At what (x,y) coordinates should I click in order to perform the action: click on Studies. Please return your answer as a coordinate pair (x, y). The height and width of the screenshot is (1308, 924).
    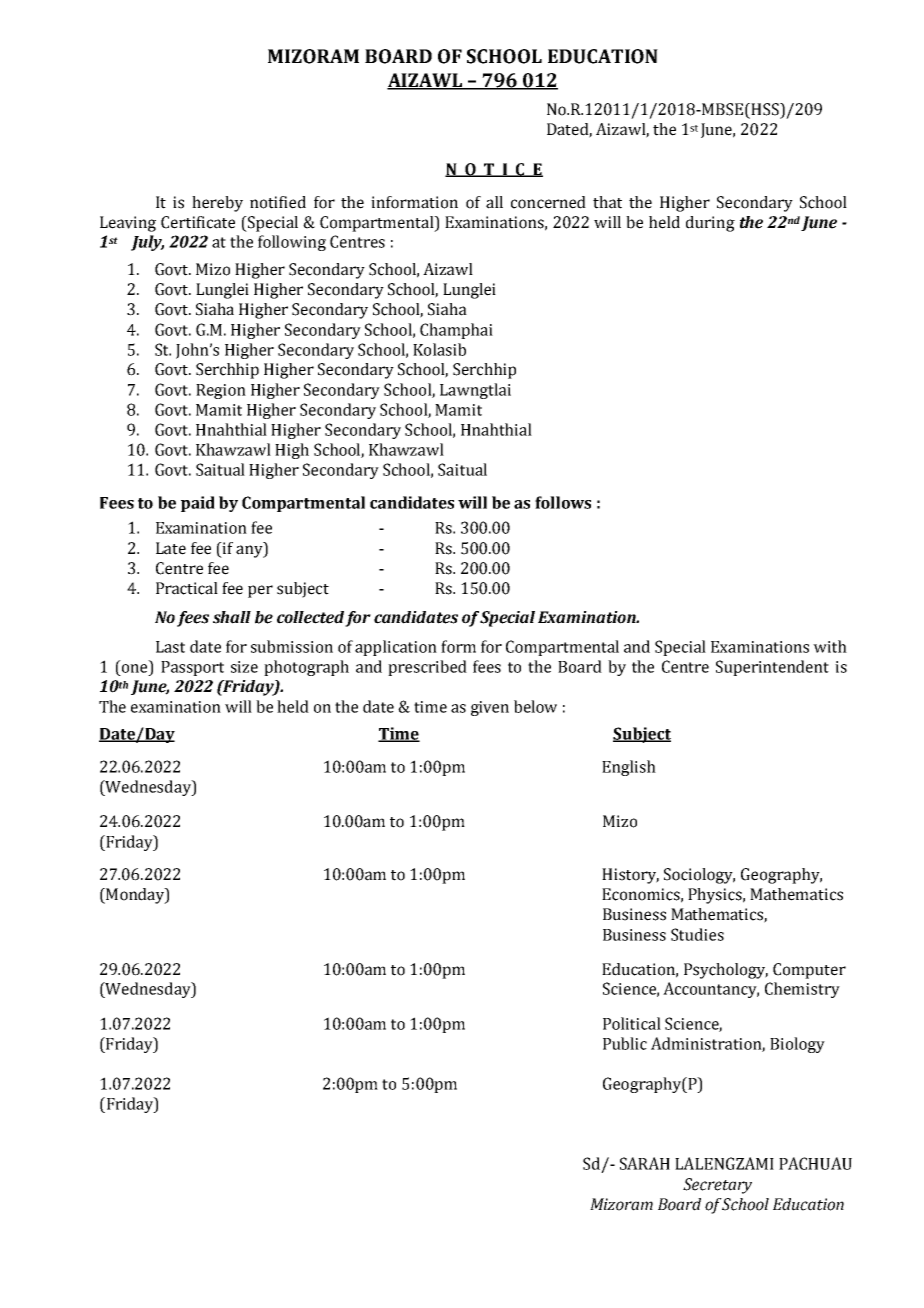
    Looking at the image, I should click on (697, 934).
